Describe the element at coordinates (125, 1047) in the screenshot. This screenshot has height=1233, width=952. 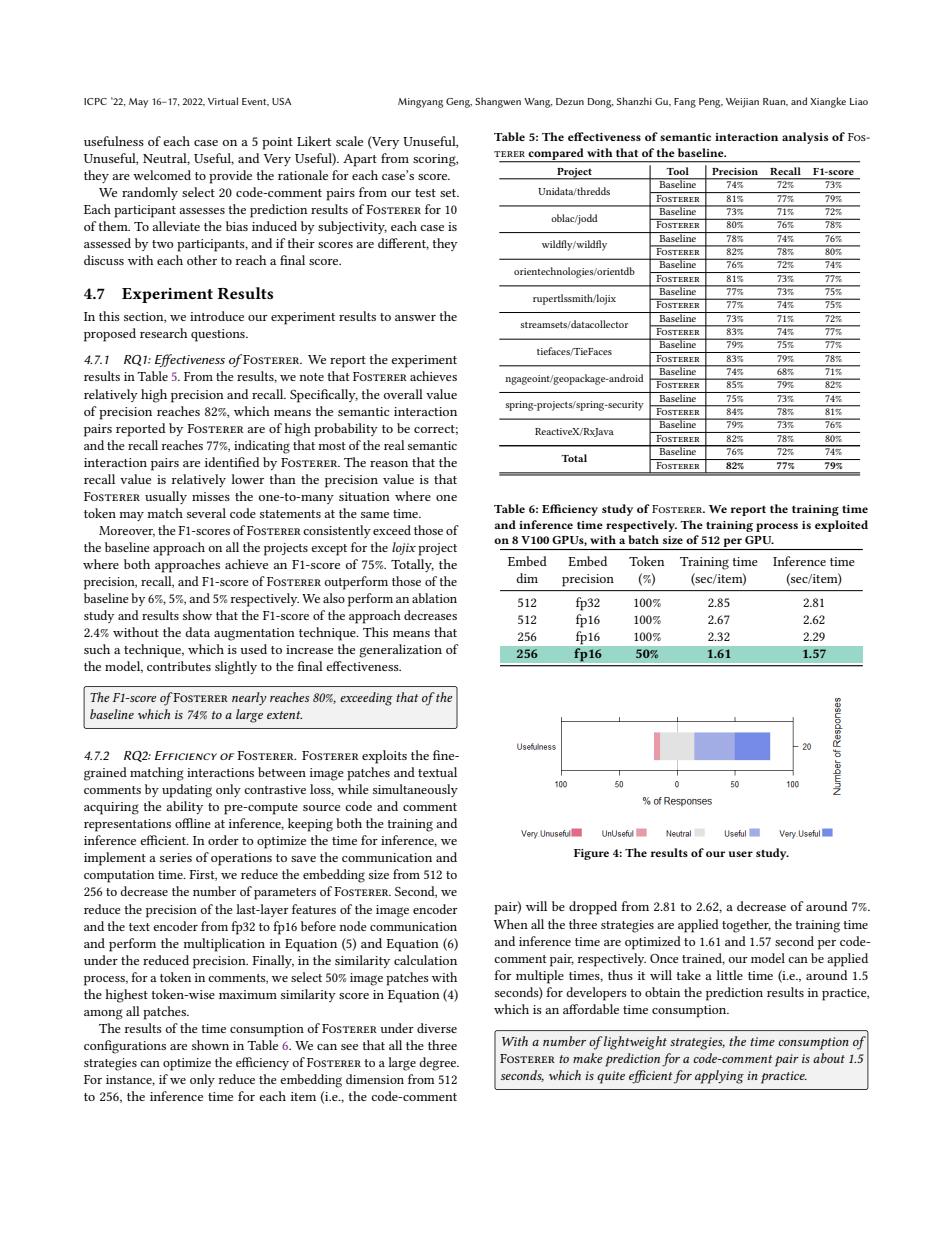
I see `configurations` at that location.
